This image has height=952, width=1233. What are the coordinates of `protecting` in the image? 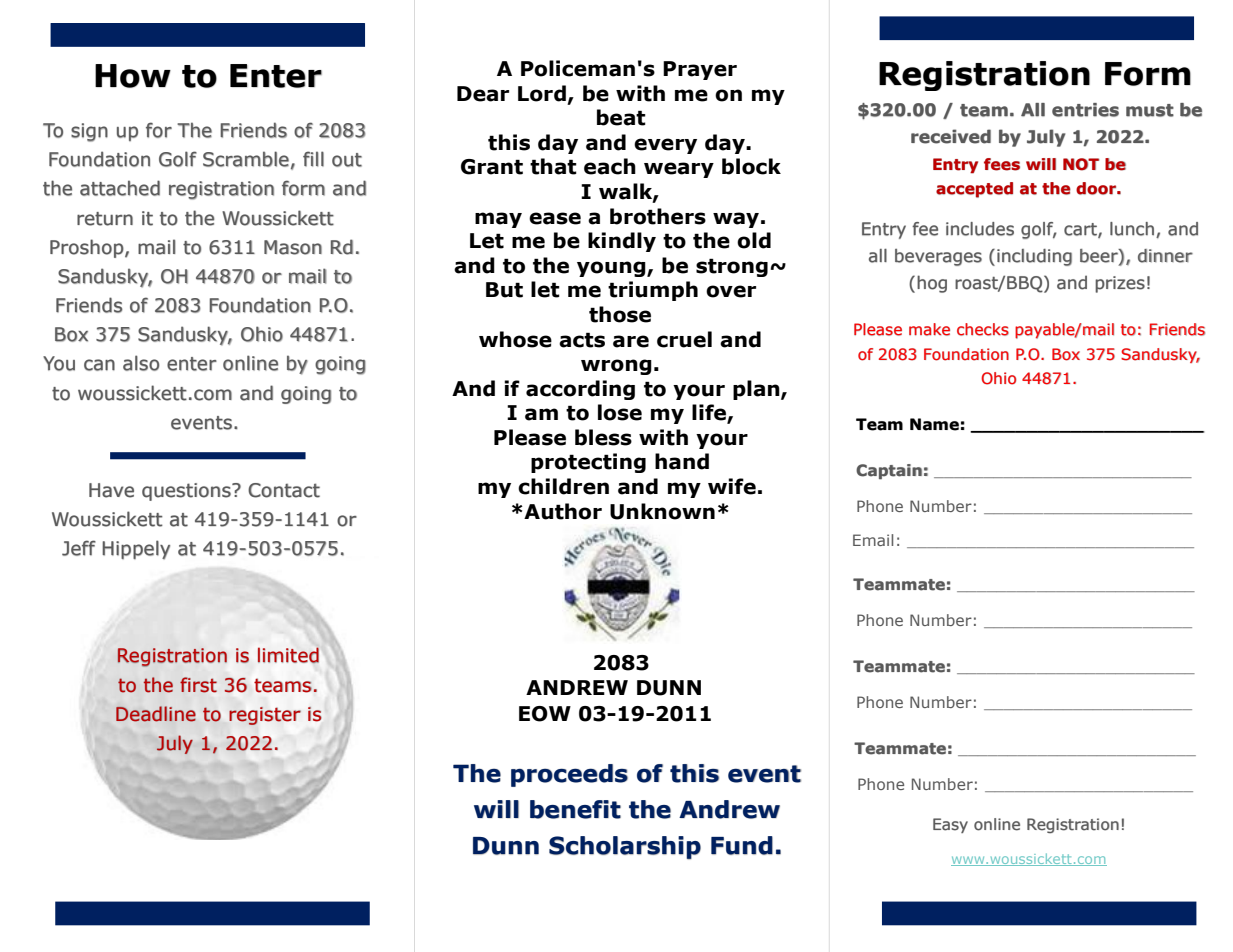 It's located at (588, 463).
